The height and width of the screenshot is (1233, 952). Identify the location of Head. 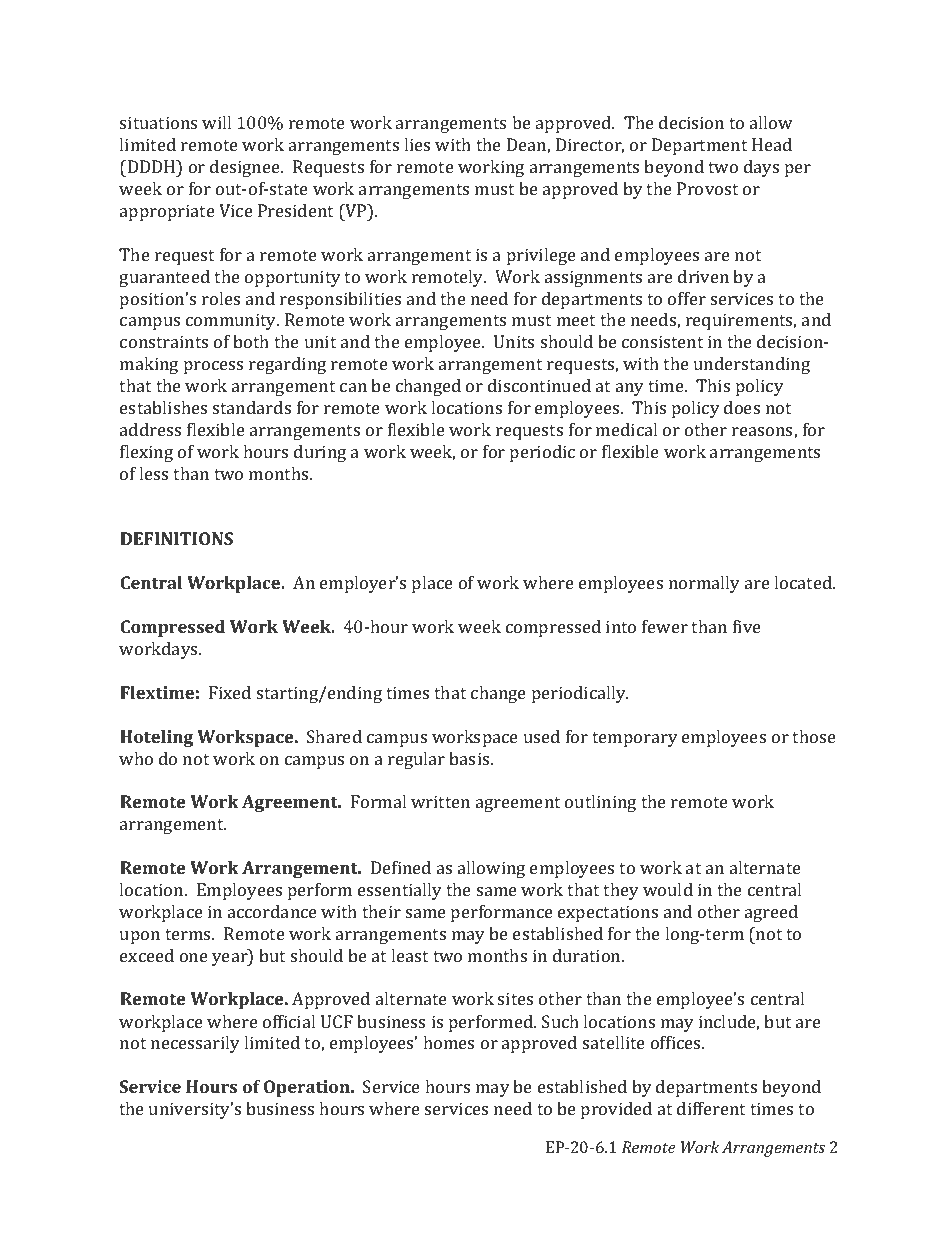
(772, 144).
